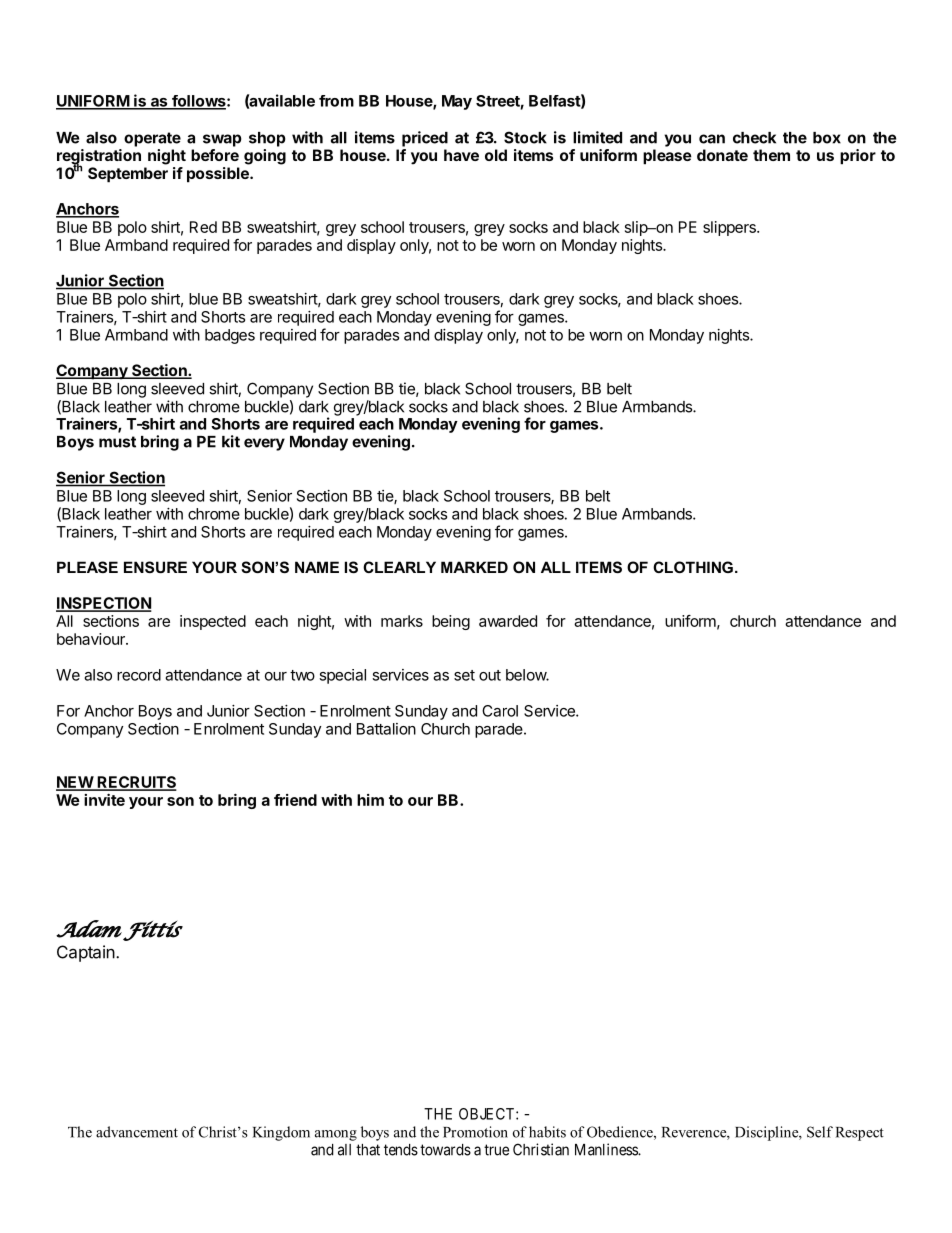  I want to click on advancement, so click(137, 1132).
